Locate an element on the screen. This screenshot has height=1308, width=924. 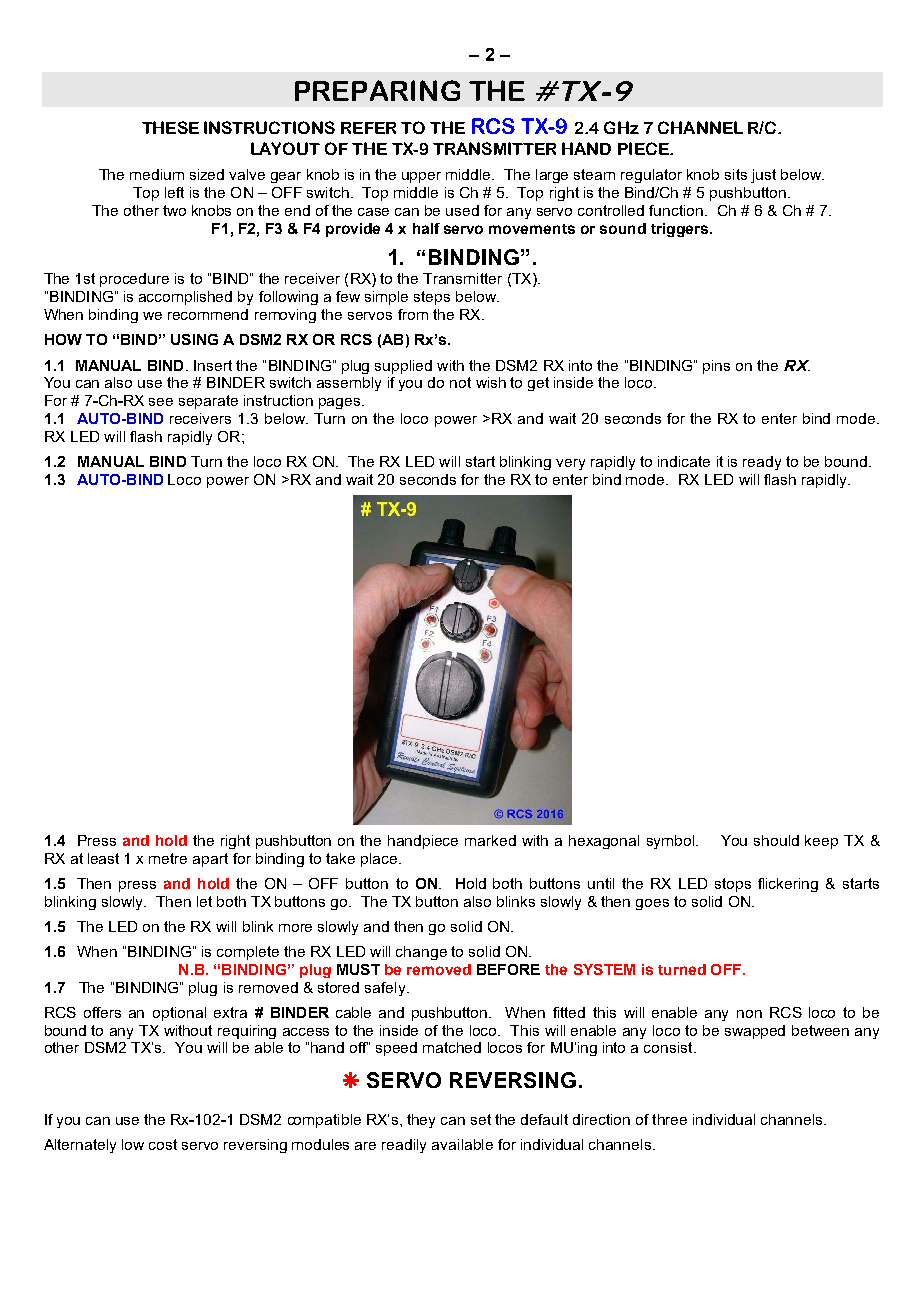
very is located at coordinates (570, 464).
